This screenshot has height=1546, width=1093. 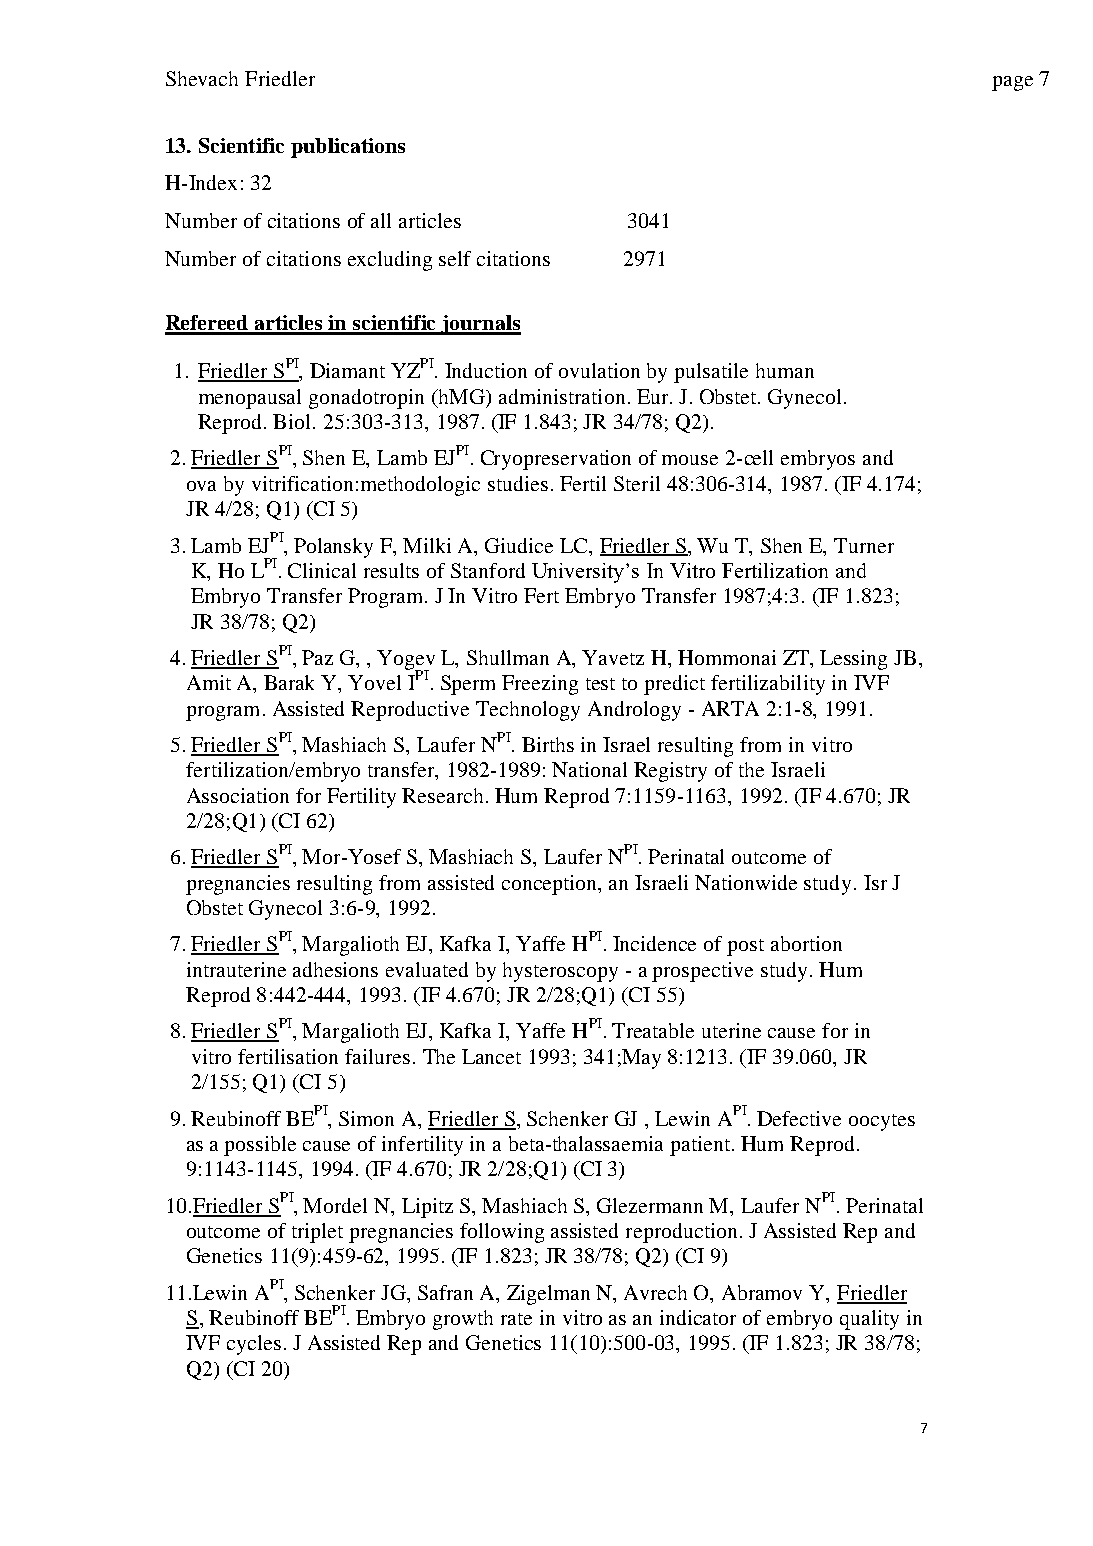 I want to click on cycles, so click(x=254, y=1345).
